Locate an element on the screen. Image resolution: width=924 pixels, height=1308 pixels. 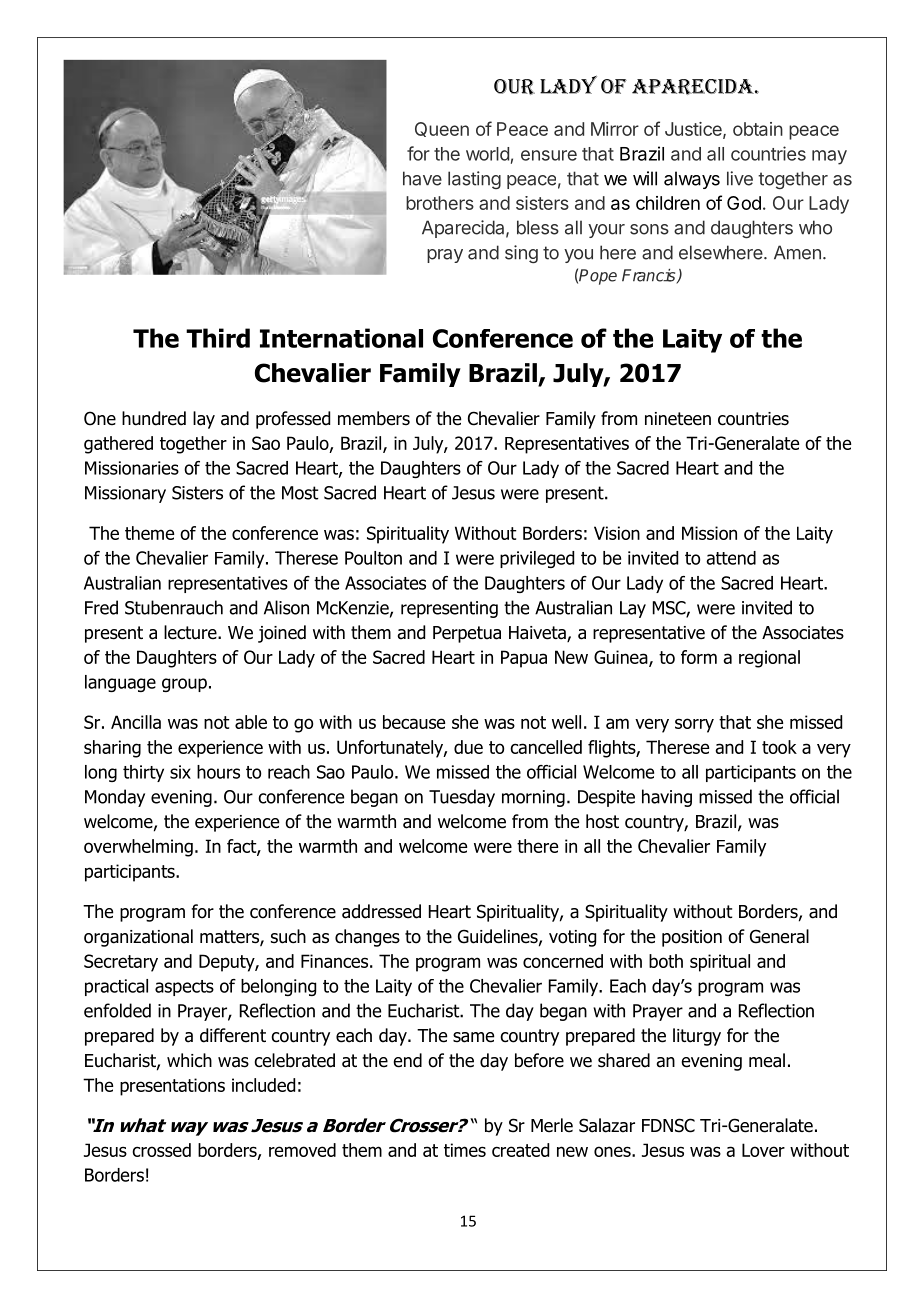
crossed is located at coordinates (161, 1150).
